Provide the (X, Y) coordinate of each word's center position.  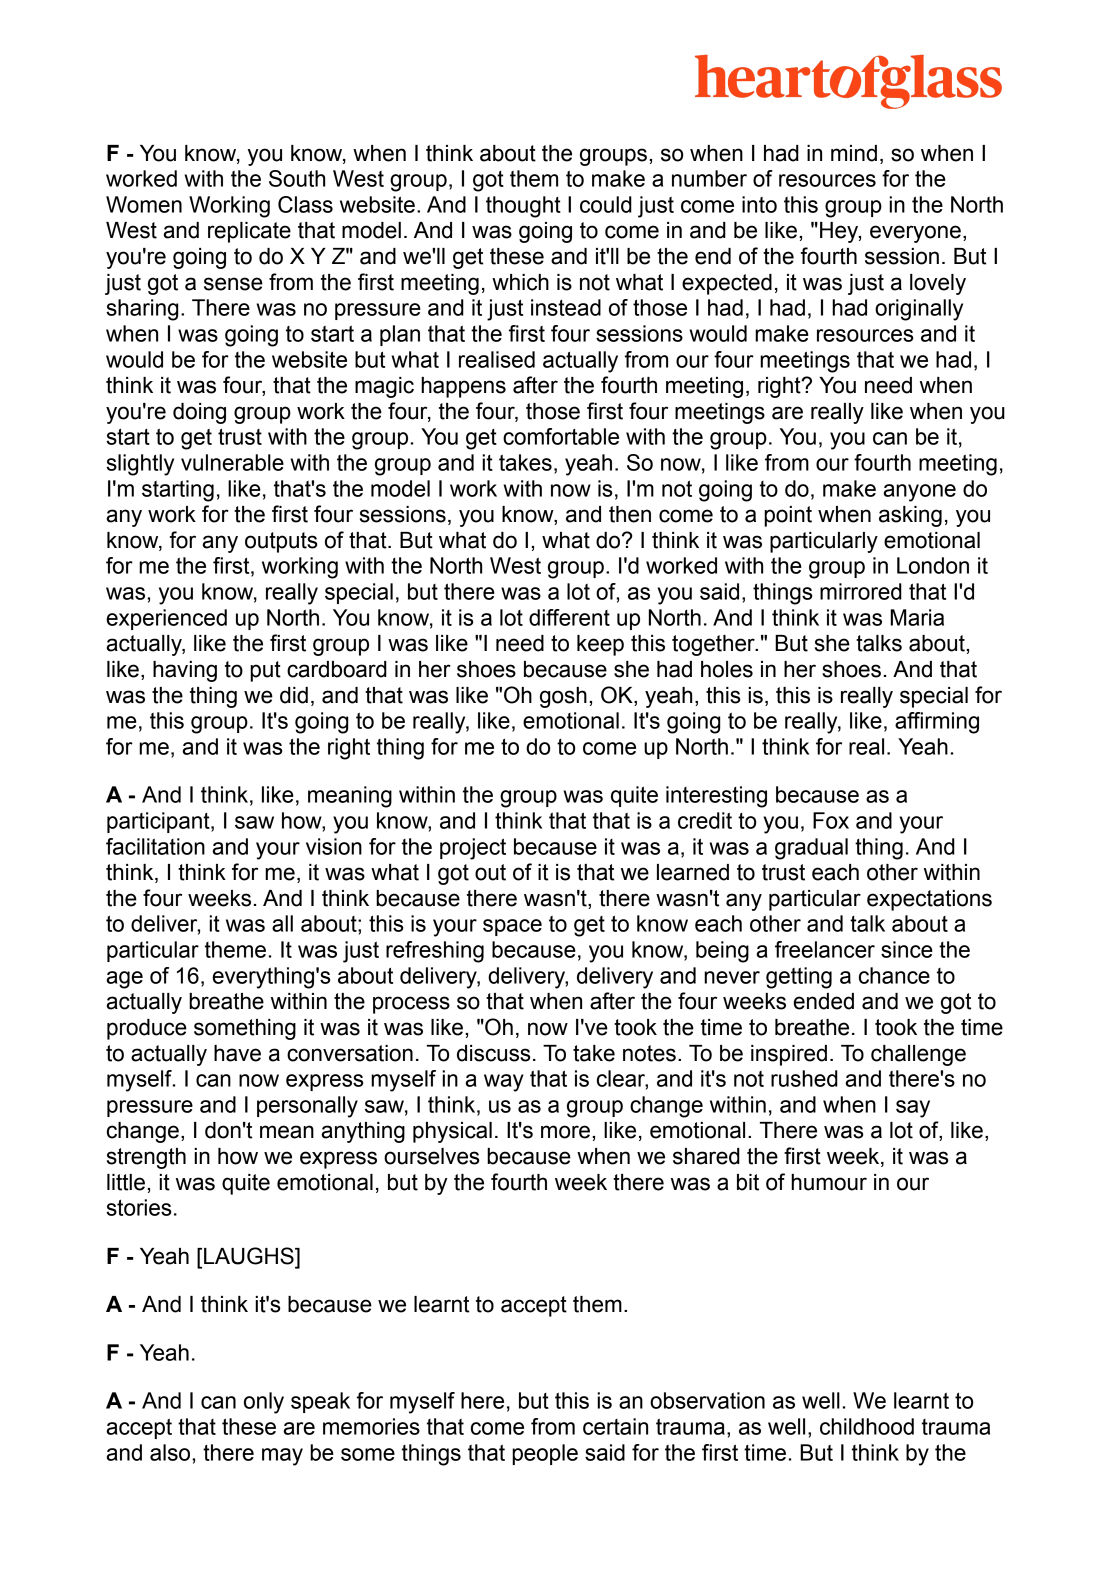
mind (854, 153)
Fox (831, 820)
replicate (249, 232)
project (473, 849)
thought (523, 207)
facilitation (155, 846)
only (264, 1403)
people (545, 1454)
